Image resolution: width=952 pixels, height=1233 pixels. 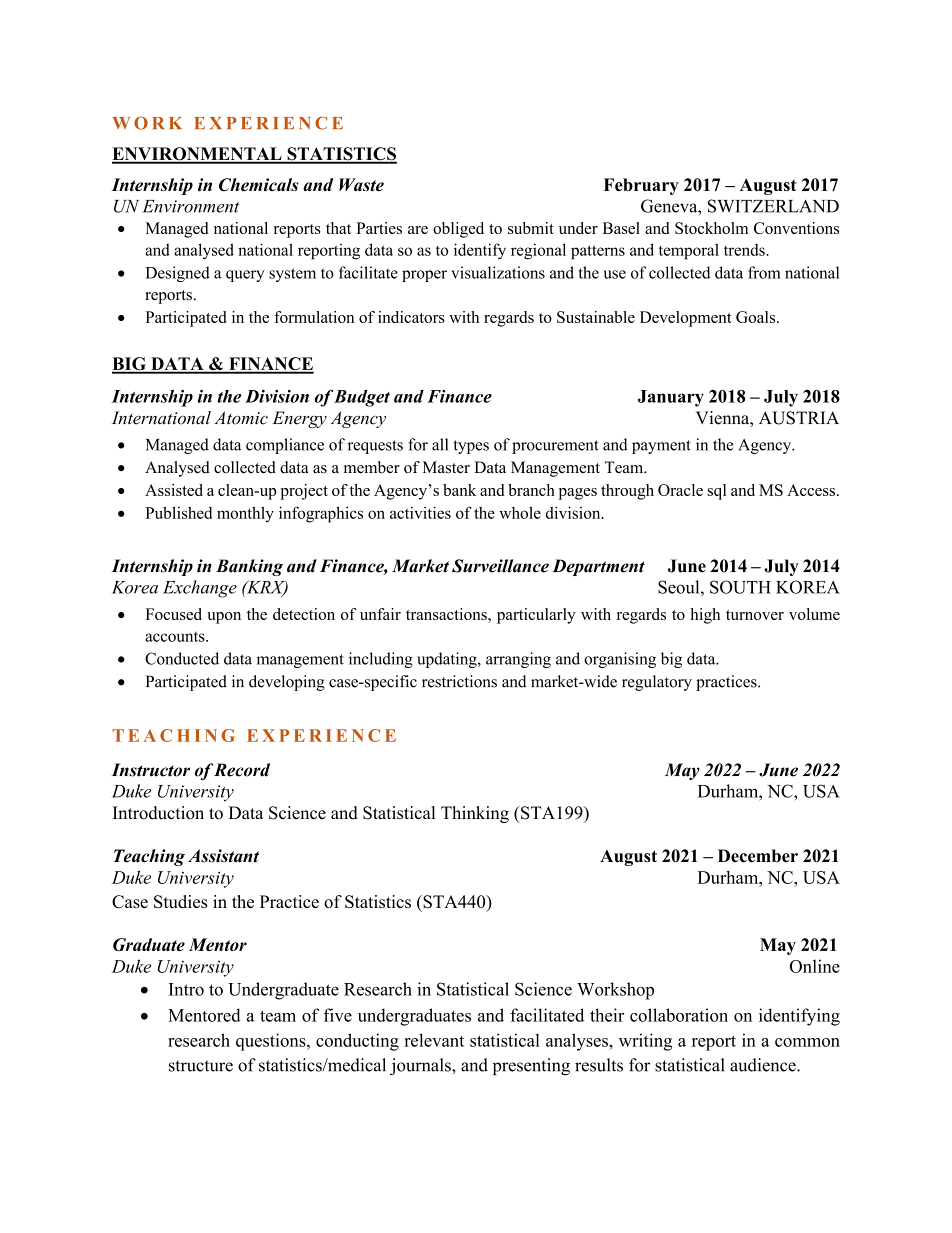 What do you see at coordinates (536, 616) in the screenshot?
I see `particularly` at bounding box center [536, 616].
